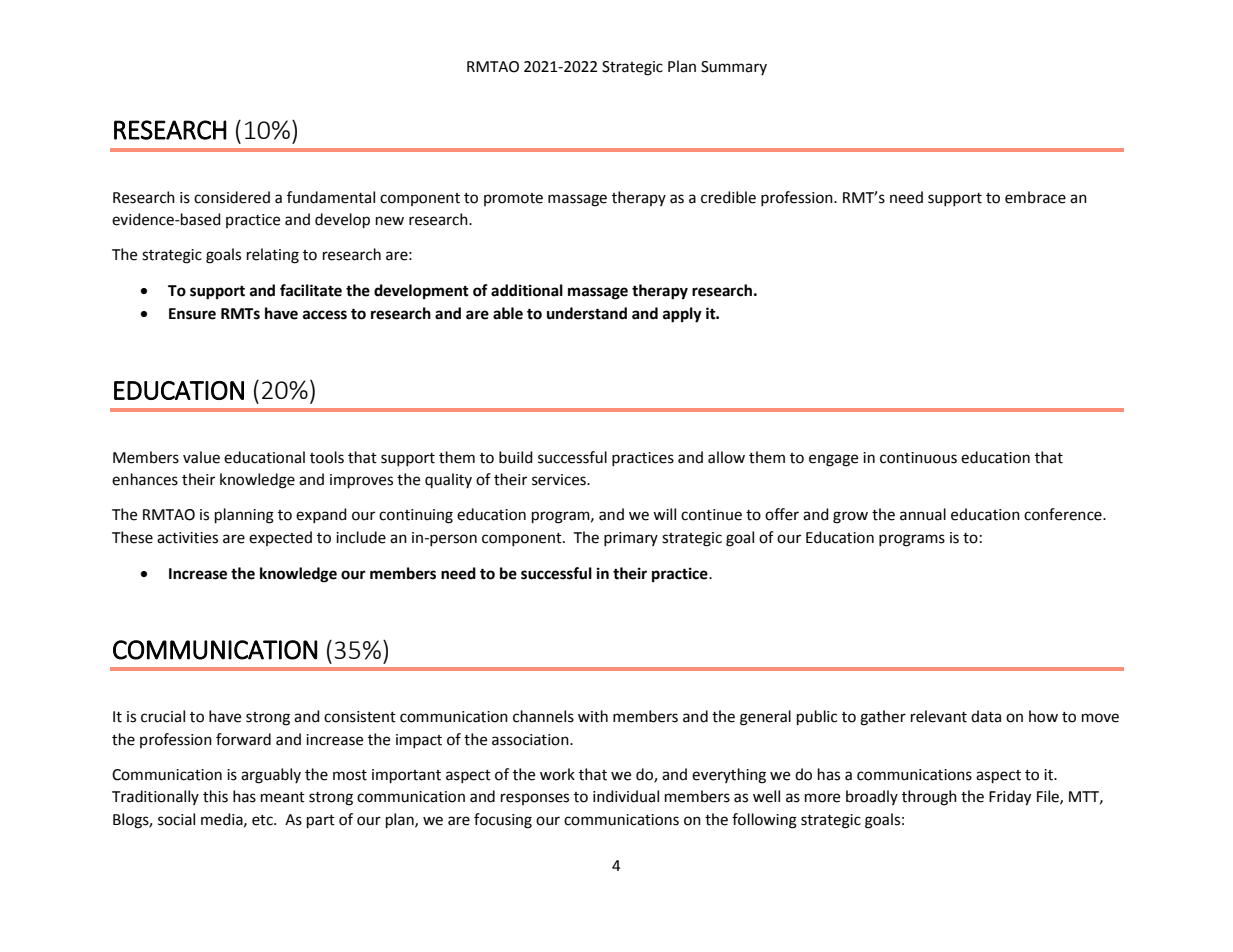 The width and height of the image is (1233, 952). I want to click on Ensure, so click(192, 314).
